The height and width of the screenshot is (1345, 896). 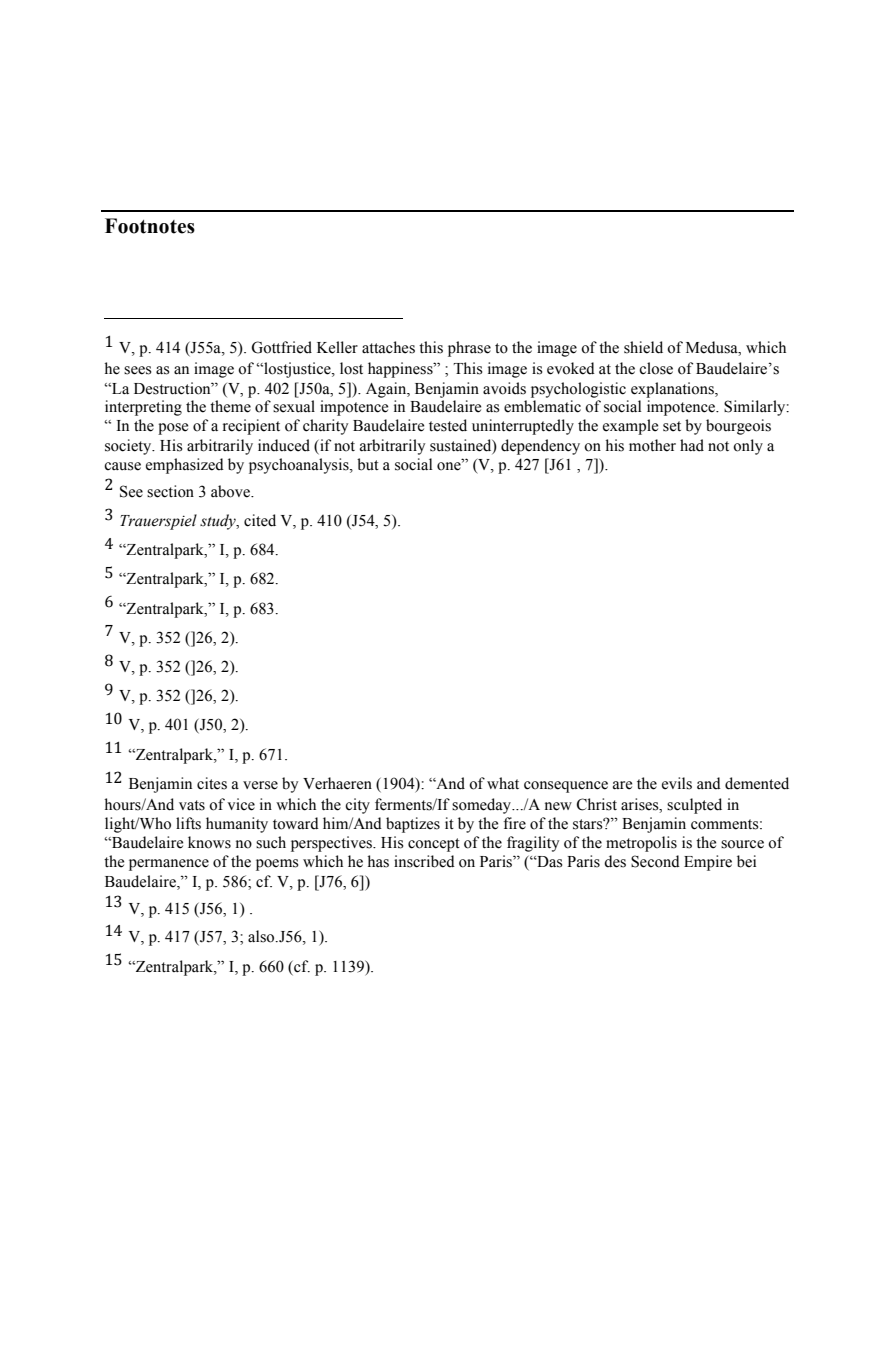 What do you see at coordinates (643, 347) in the screenshot?
I see `shield` at bounding box center [643, 347].
